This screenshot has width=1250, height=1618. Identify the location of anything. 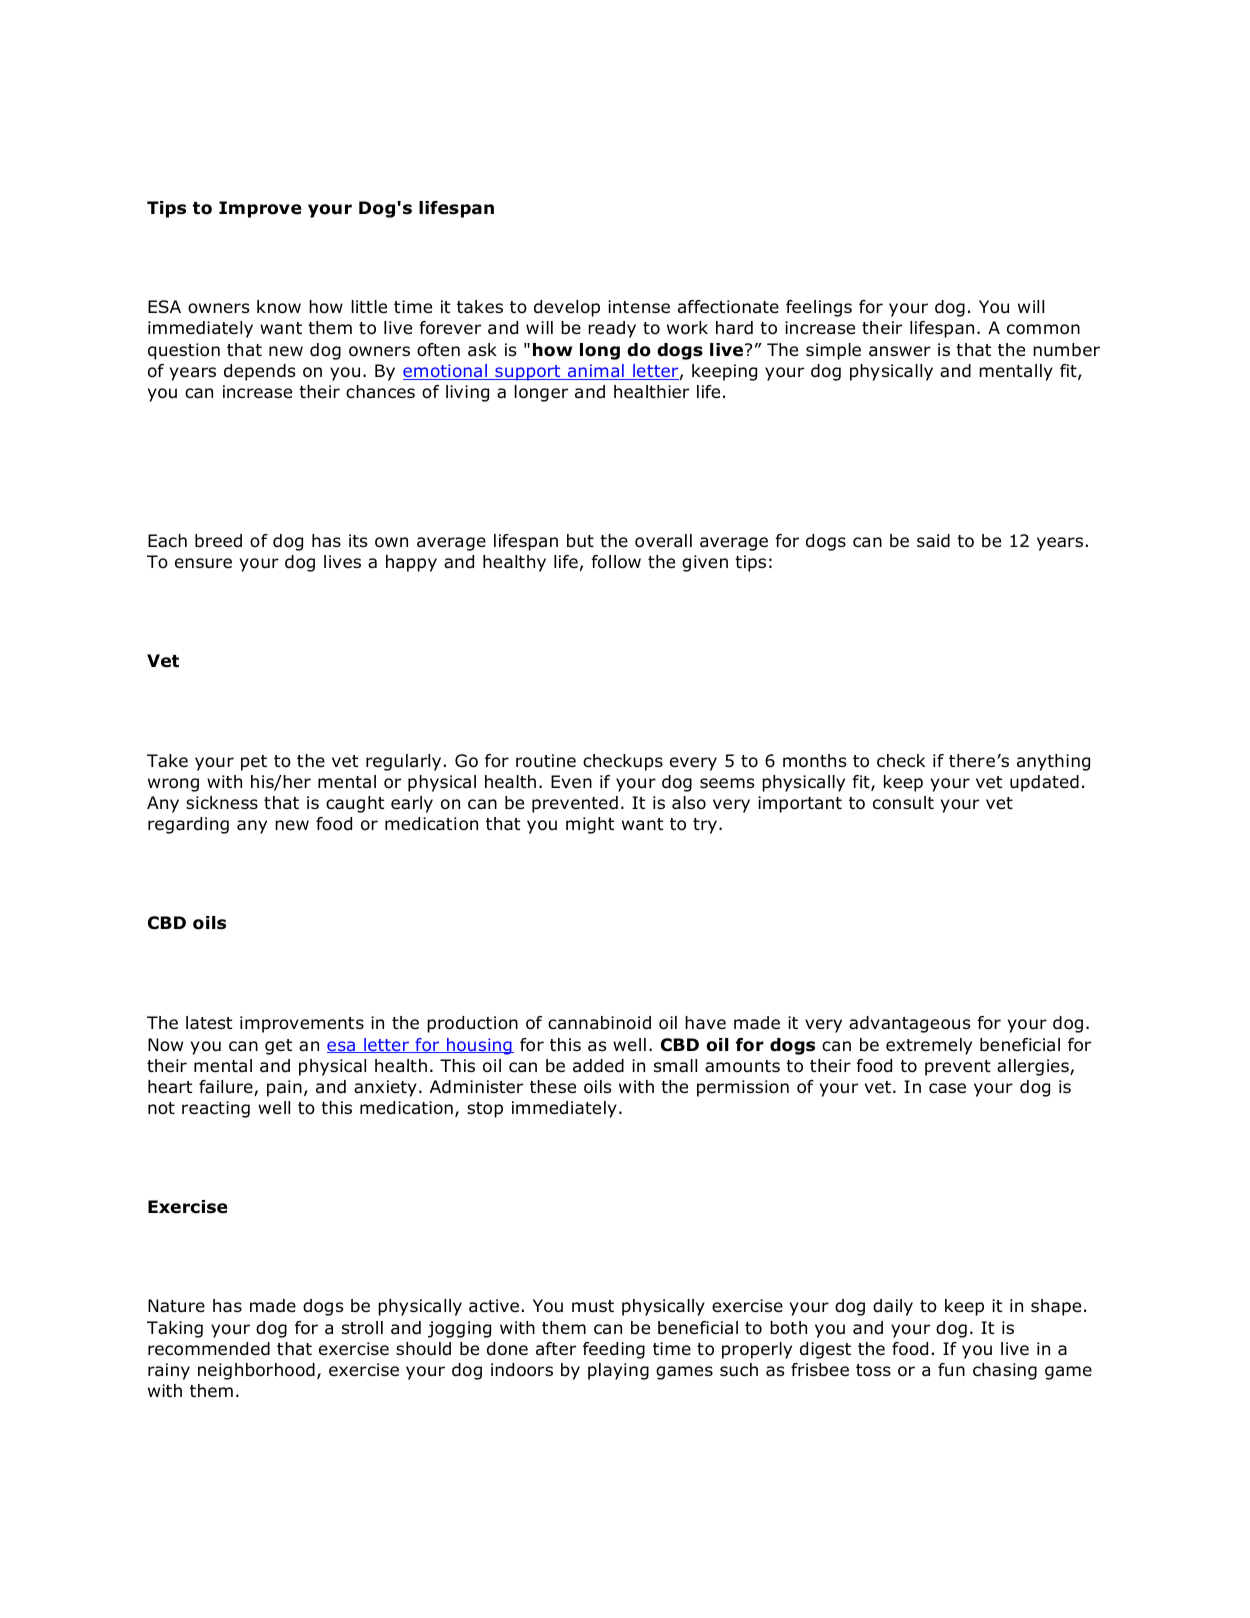
(1053, 762).
